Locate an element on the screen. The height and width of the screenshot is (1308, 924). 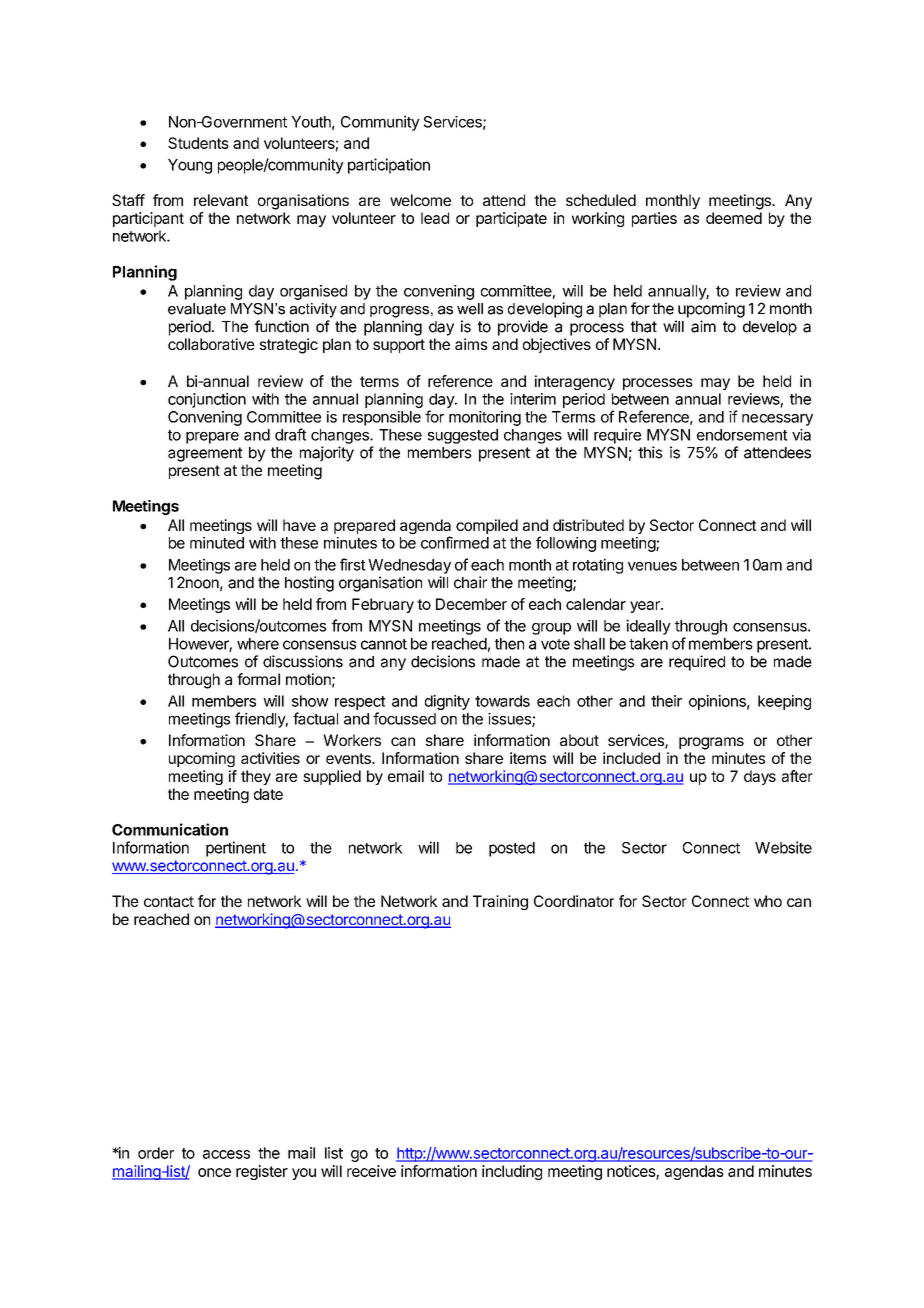
welcome is located at coordinates (420, 200).
